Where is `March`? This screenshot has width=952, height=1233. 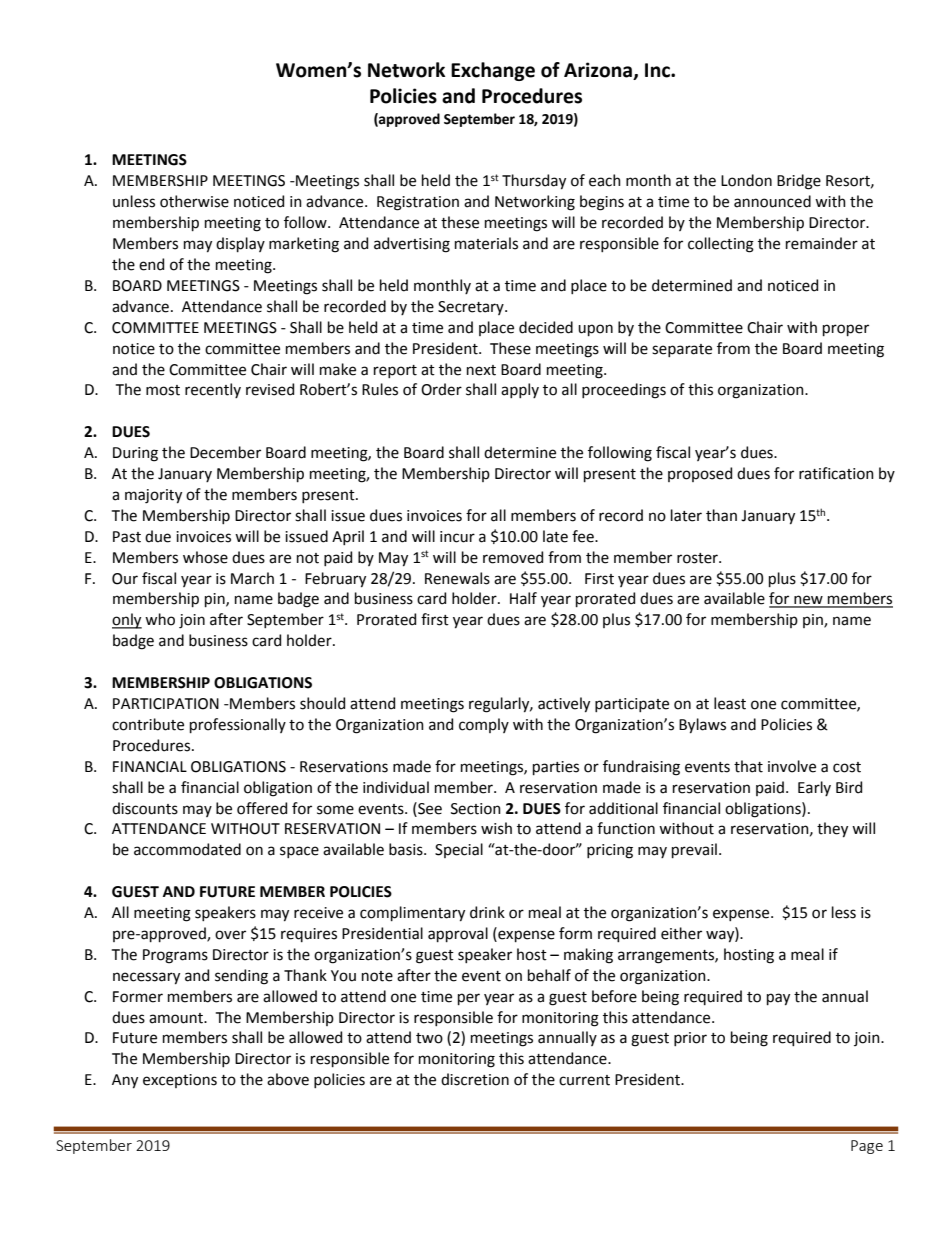 March is located at coordinates (252, 578).
